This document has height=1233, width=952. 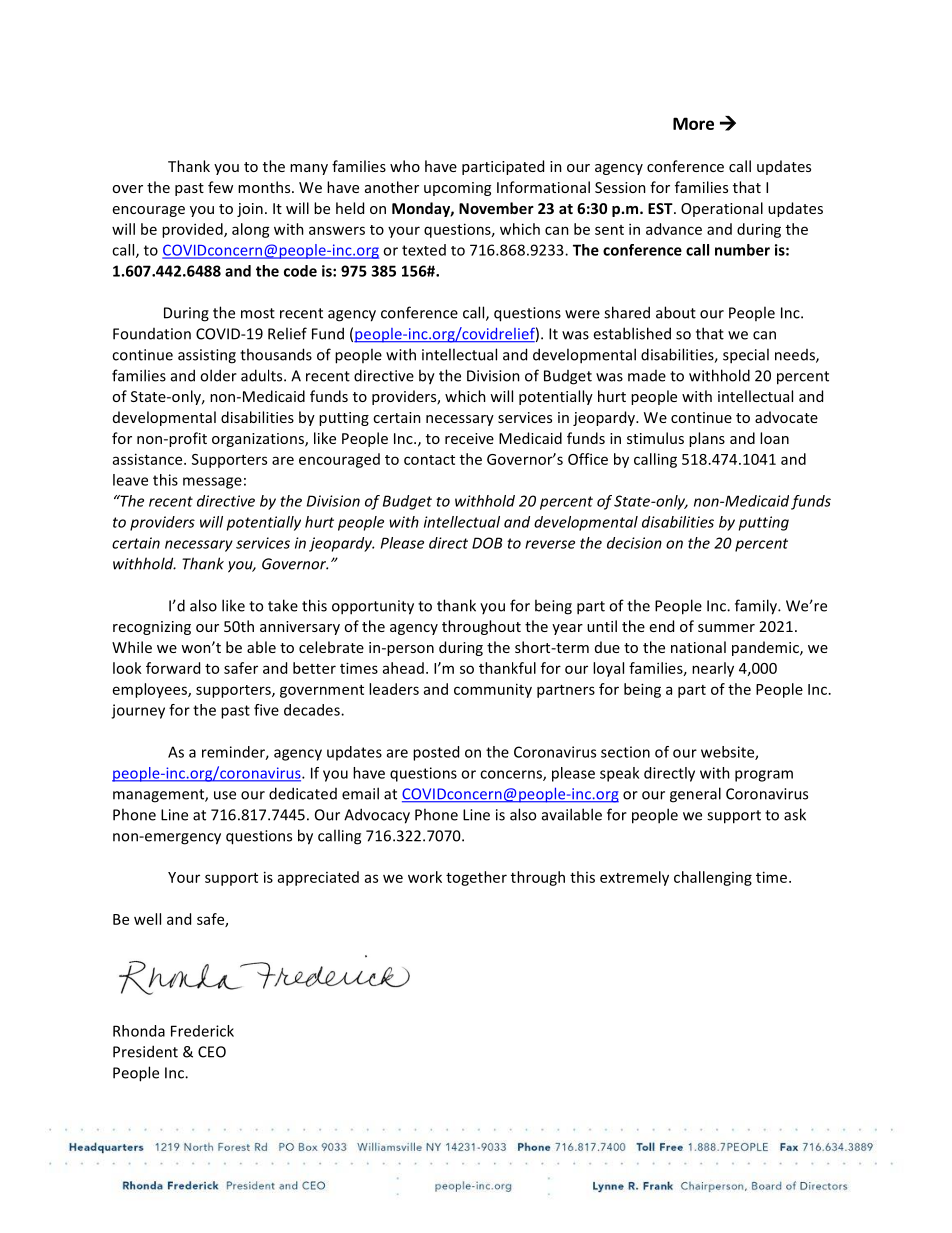 I want to click on upcoming, so click(x=457, y=189).
